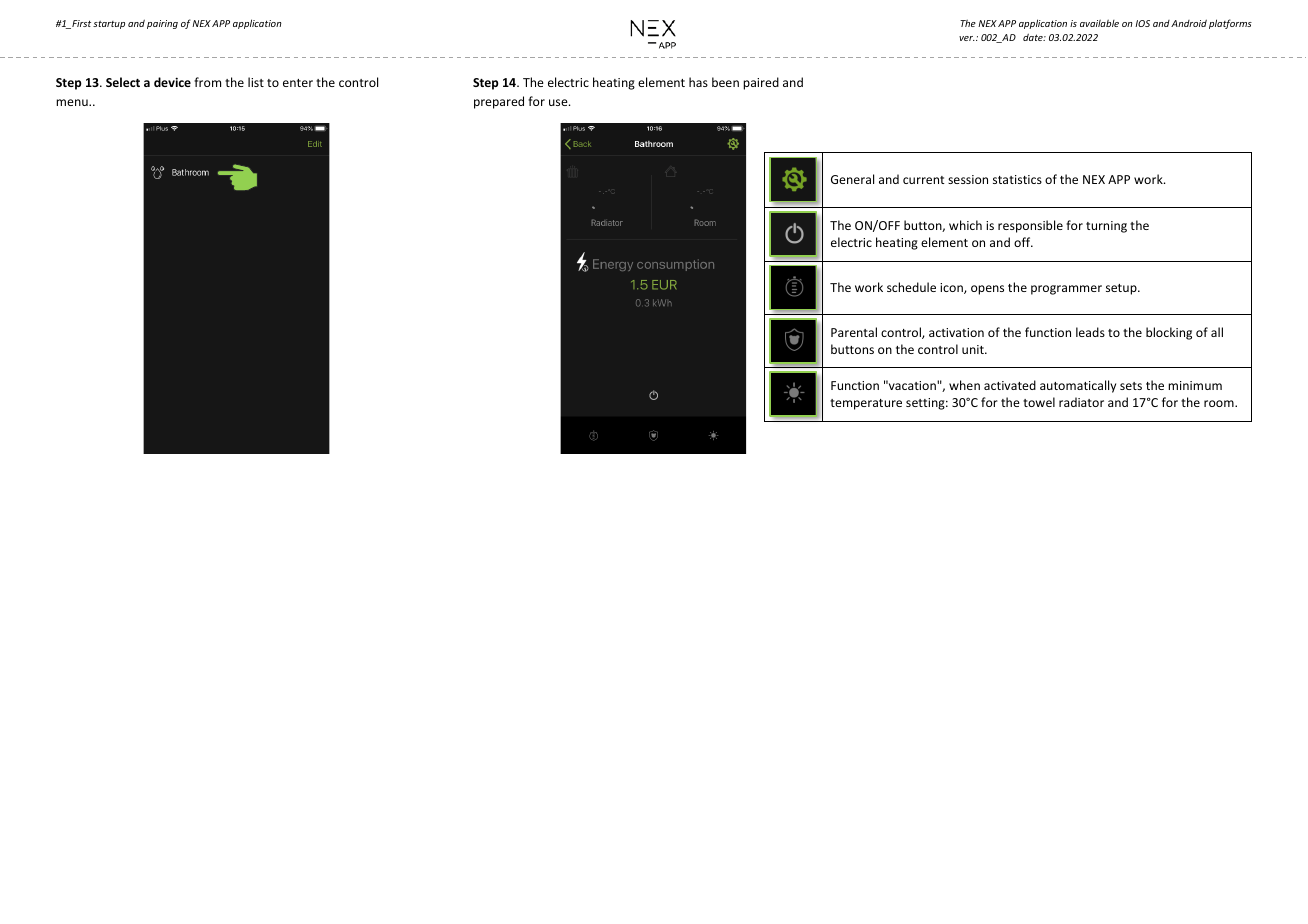 The height and width of the image is (924, 1308). Describe the element at coordinates (73, 102) in the image. I see `menu` at that location.
